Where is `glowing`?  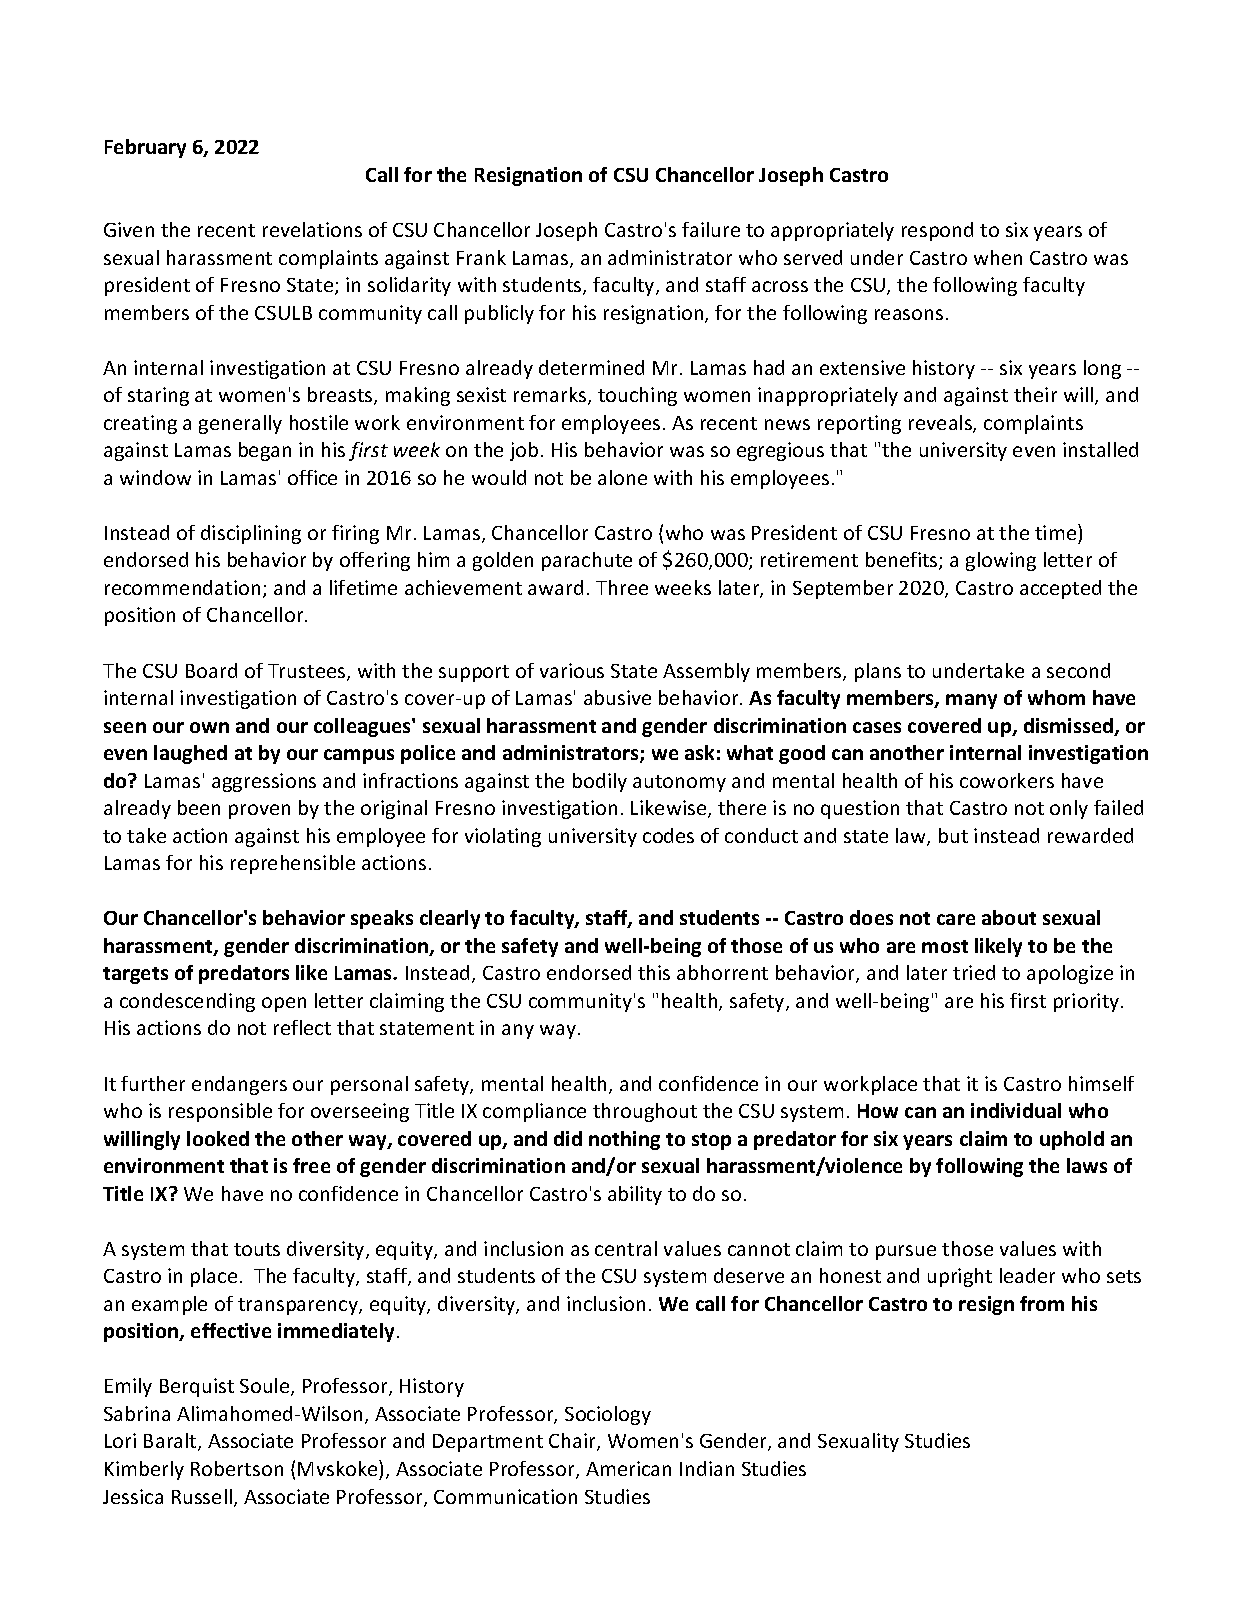
glowing is located at coordinates (1001, 561).
